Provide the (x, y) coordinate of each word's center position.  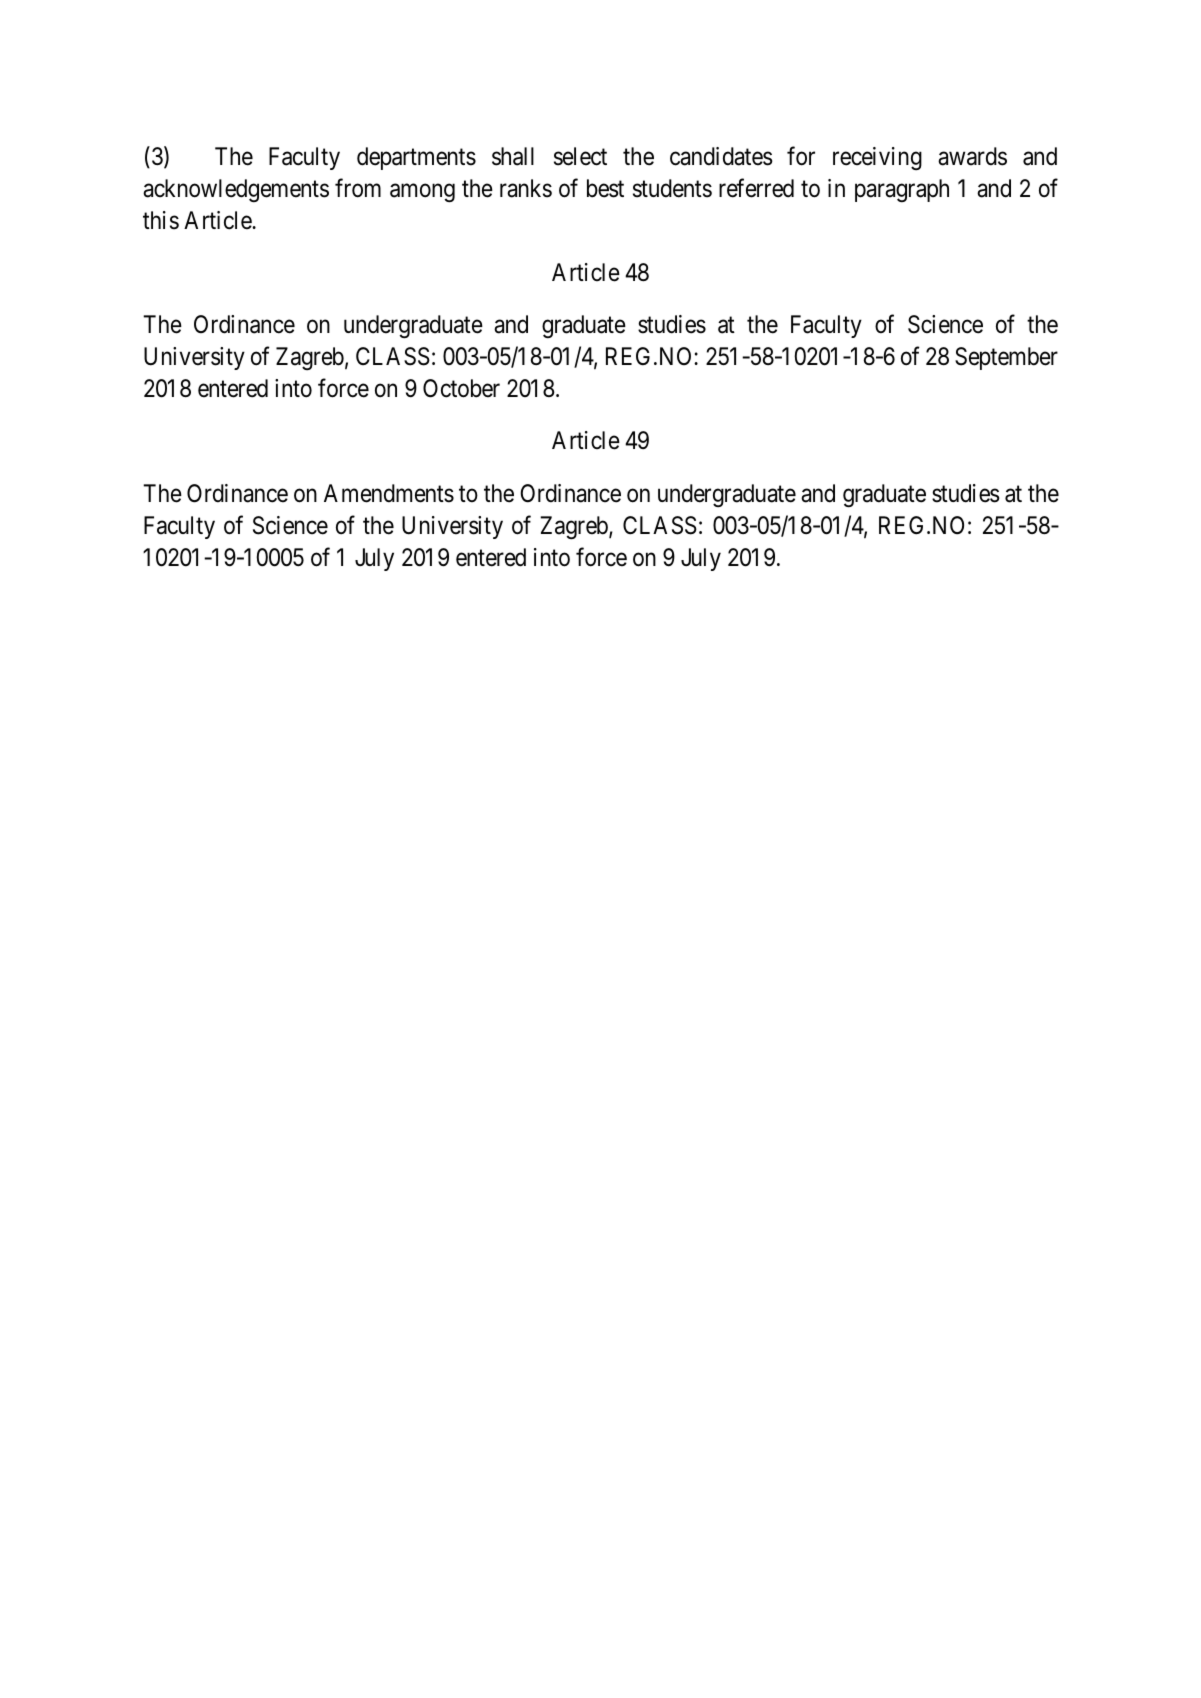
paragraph (902, 190)
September (1006, 358)
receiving (877, 158)
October (461, 388)
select (580, 156)
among (422, 193)
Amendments (389, 493)
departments (416, 158)
